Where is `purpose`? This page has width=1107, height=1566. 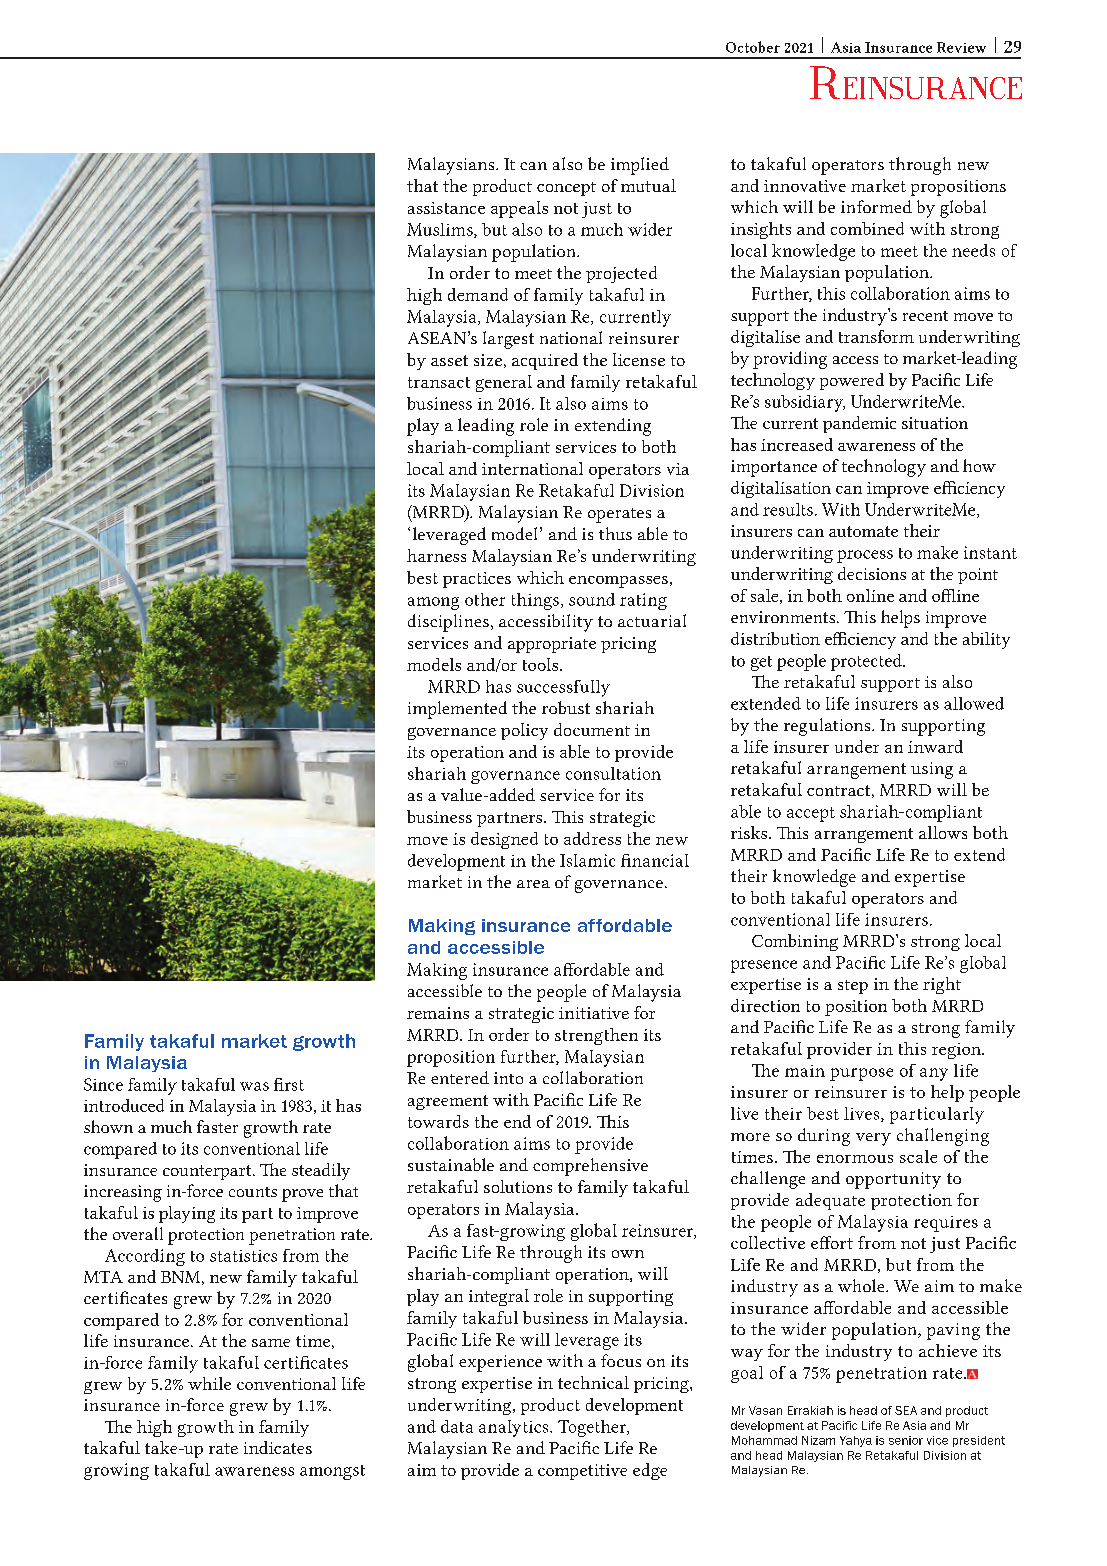 purpose is located at coordinates (861, 1074).
